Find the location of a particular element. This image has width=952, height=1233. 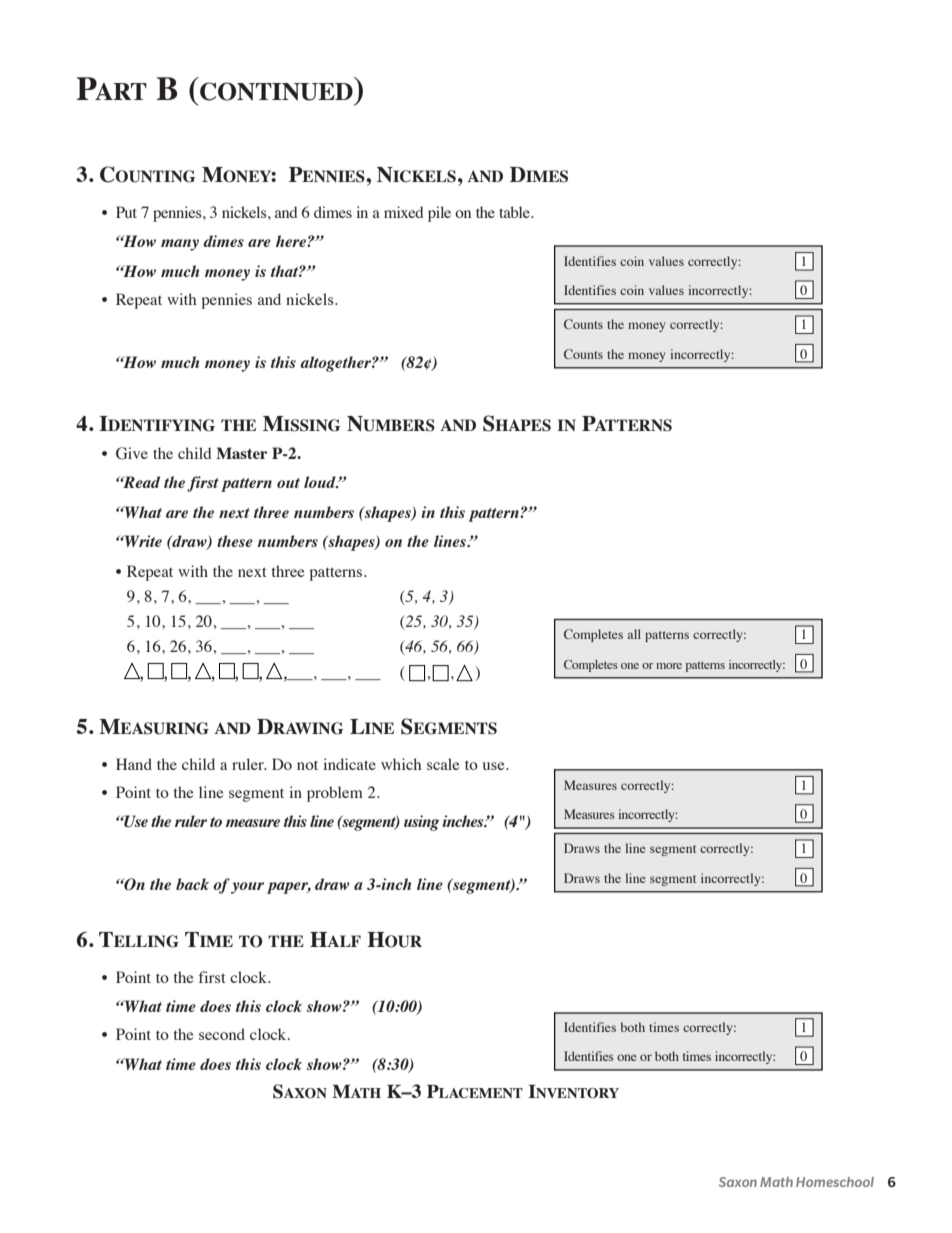

more is located at coordinates (669, 666).
